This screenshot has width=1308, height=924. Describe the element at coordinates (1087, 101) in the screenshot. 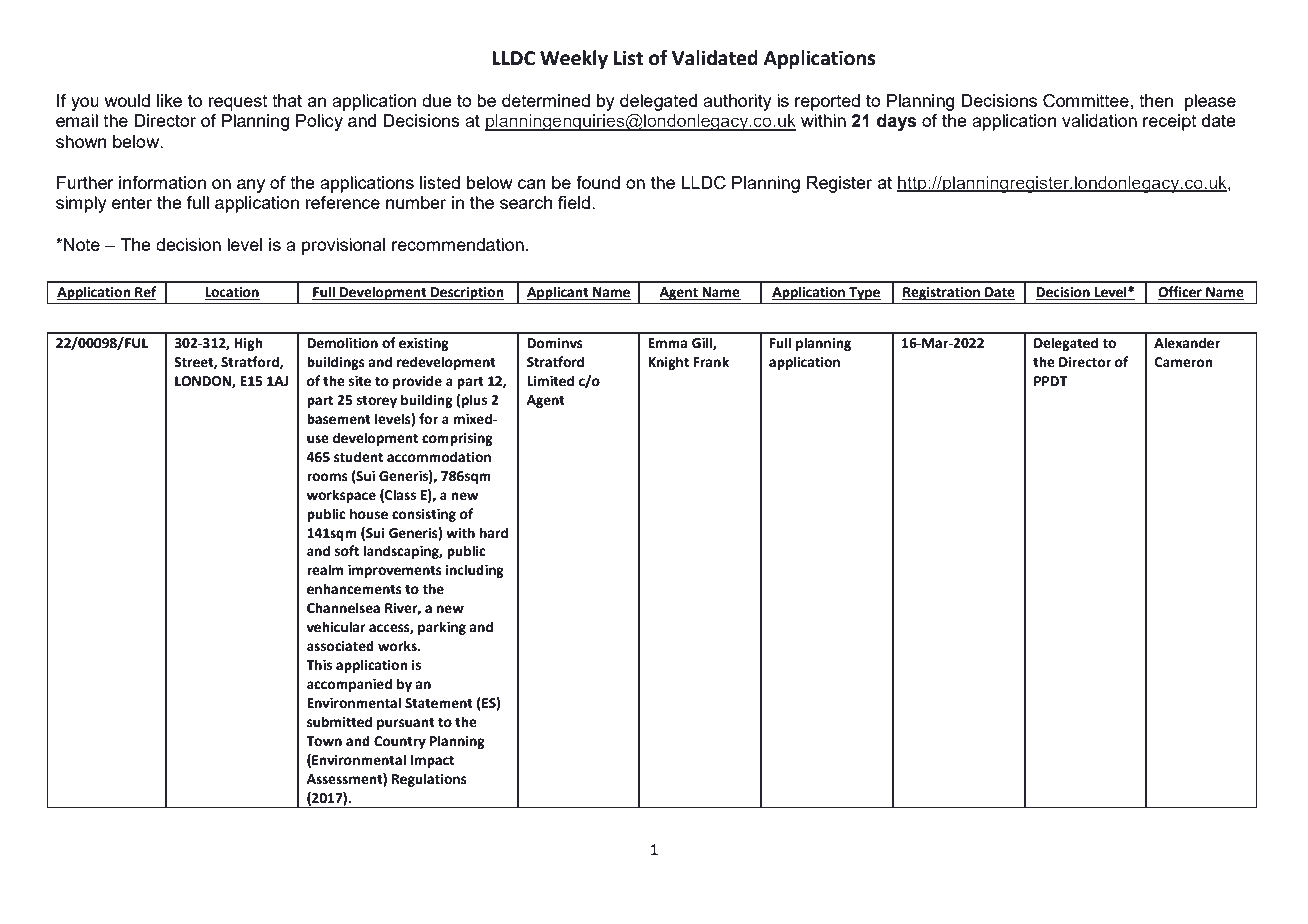

I see `Committee` at that location.
